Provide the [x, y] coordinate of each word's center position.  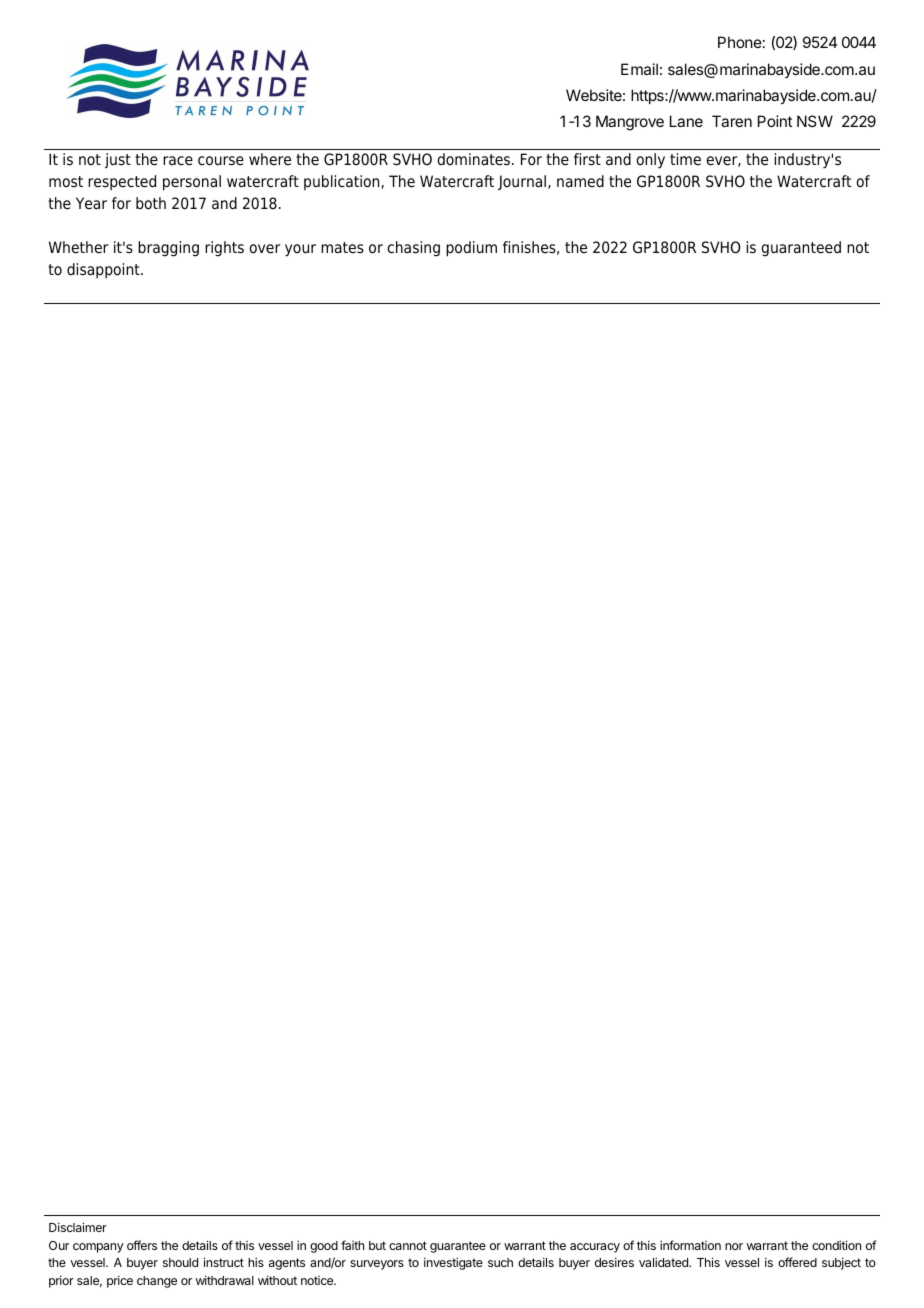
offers [142, 1245]
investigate [453, 1263]
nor [734, 1246]
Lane [686, 121]
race [178, 161]
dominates [473, 159]
